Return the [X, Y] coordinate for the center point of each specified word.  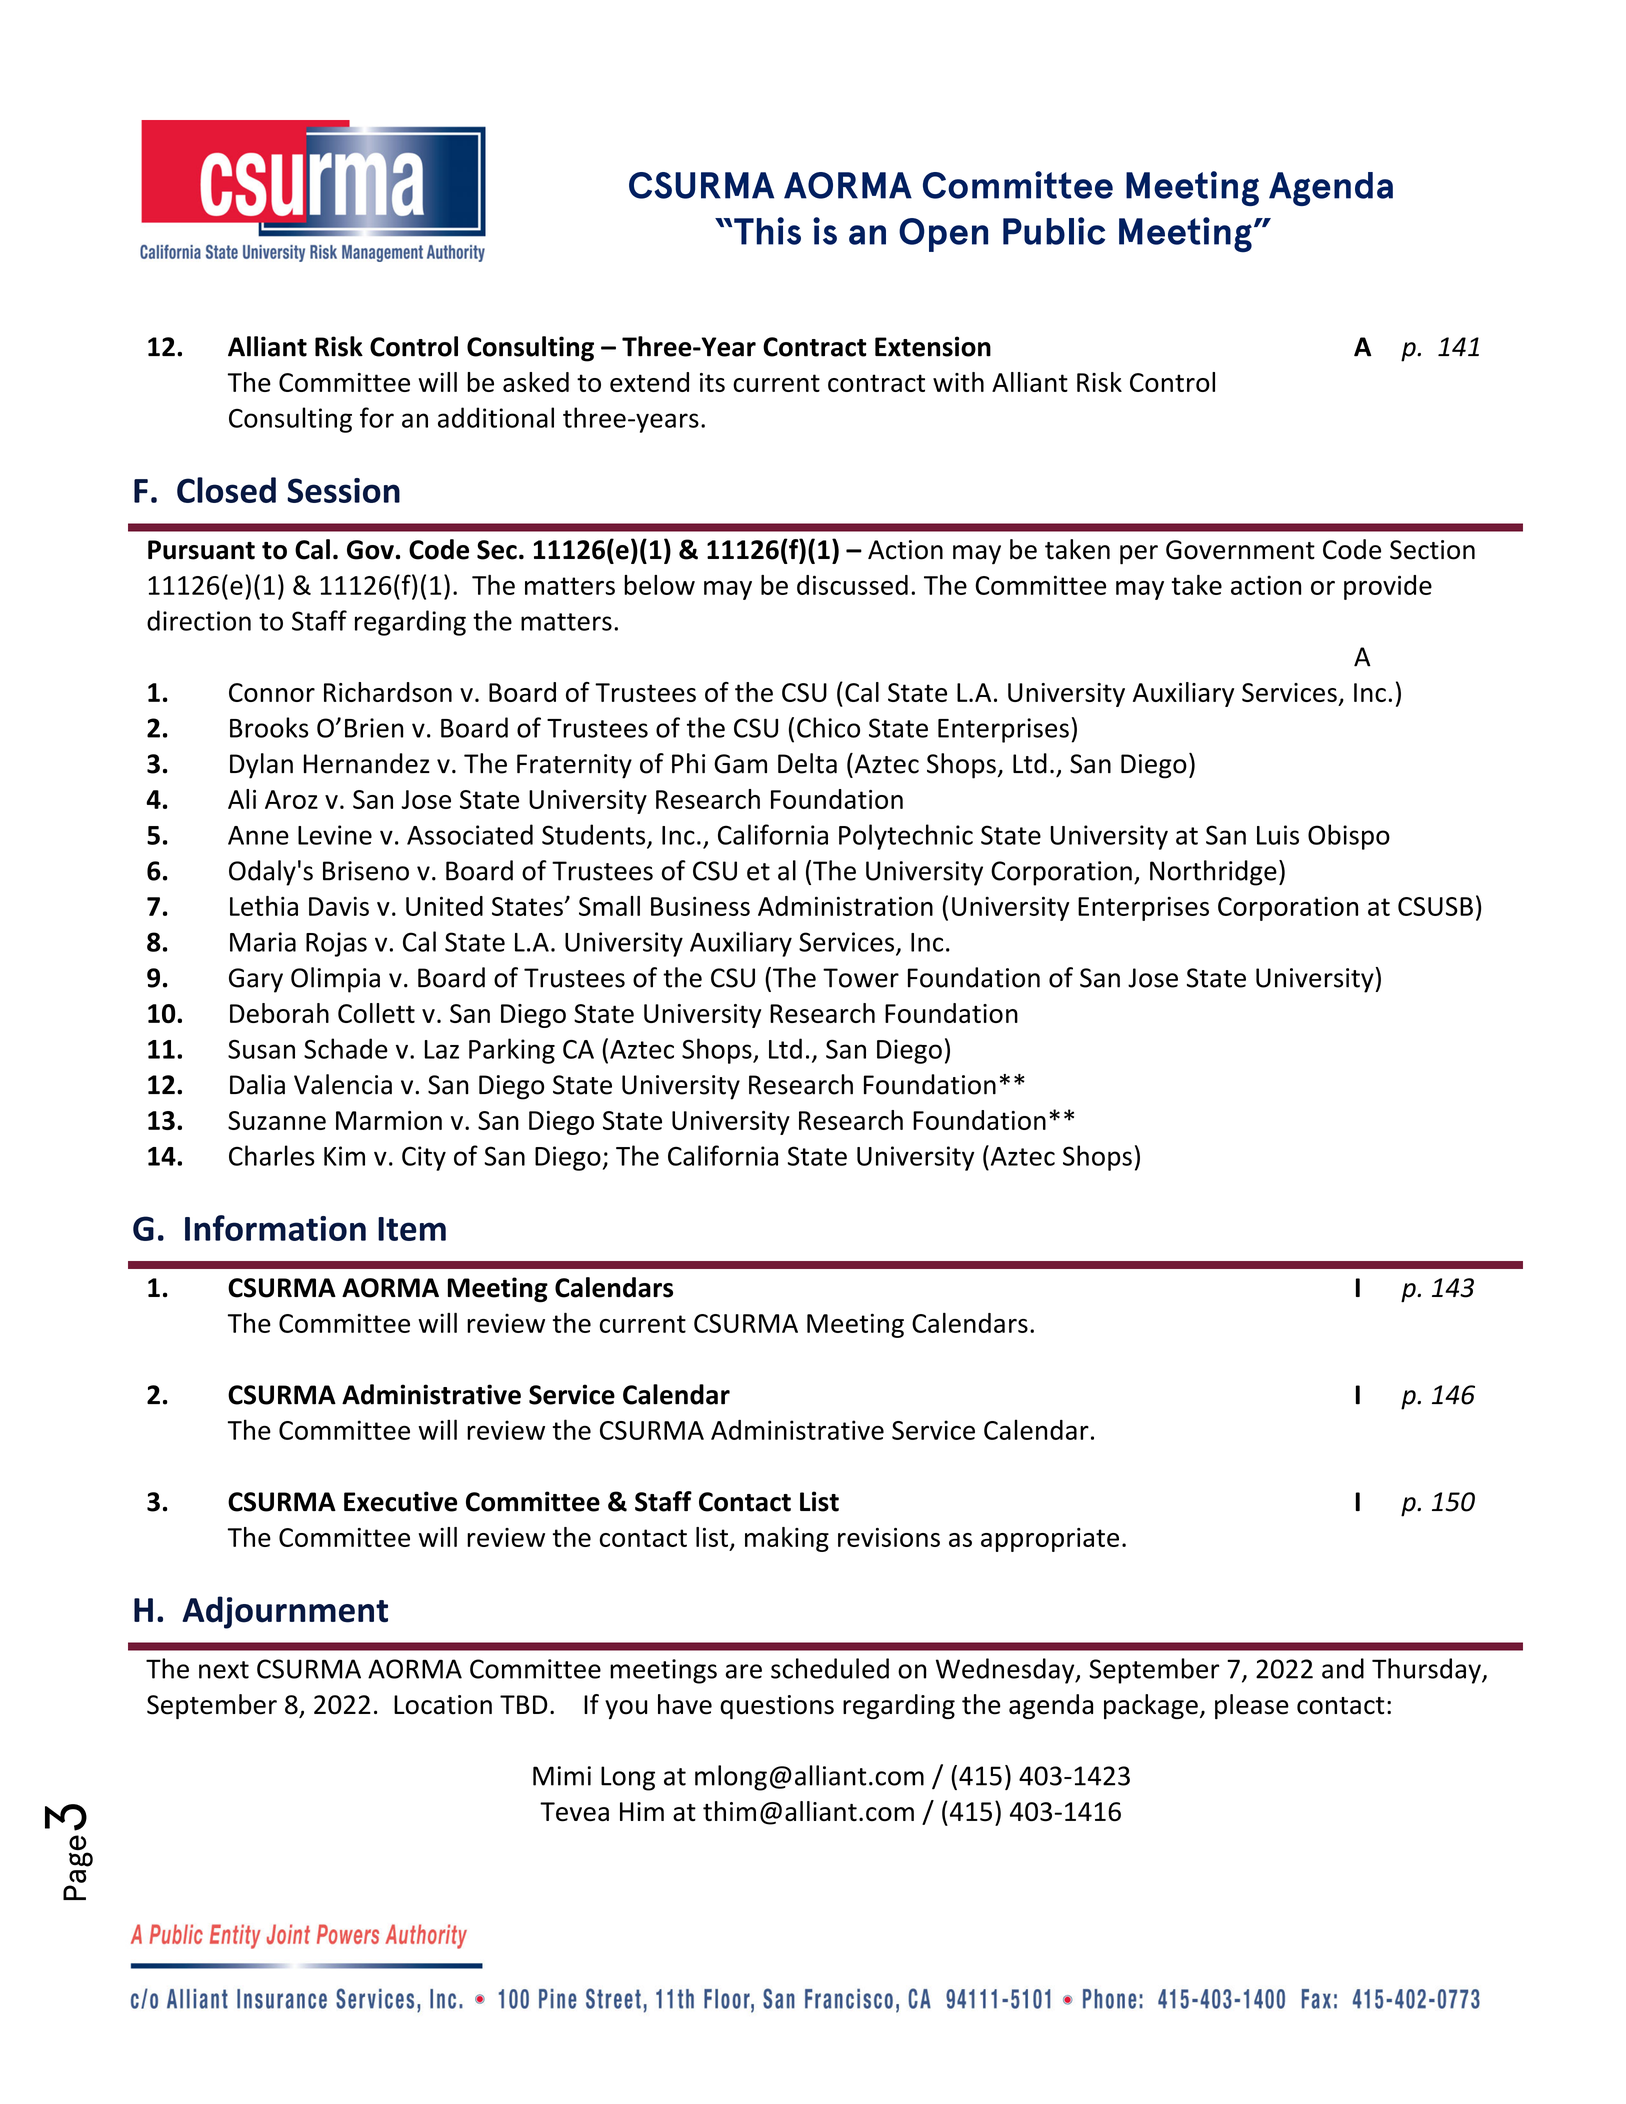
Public [1054, 231]
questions [777, 1707]
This [767, 231]
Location [443, 1705]
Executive [400, 1501]
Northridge [1213, 873]
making [787, 1539]
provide [1388, 587]
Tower [861, 978]
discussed [852, 585]
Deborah [279, 1013]
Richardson [388, 692]
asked [536, 382]
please [1252, 1706]
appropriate [1050, 1540]
